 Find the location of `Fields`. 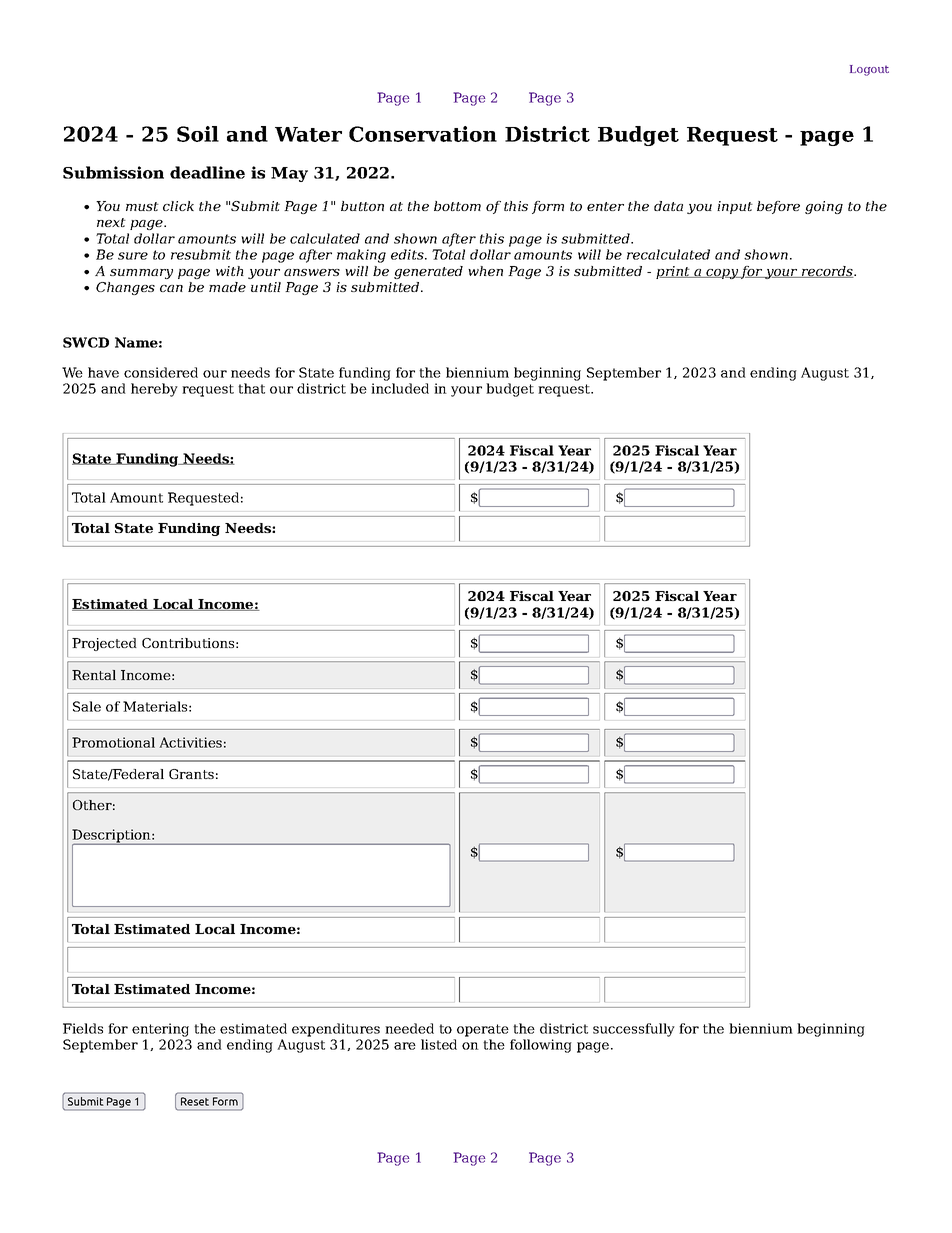

Fields is located at coordinates (83, 1028).
